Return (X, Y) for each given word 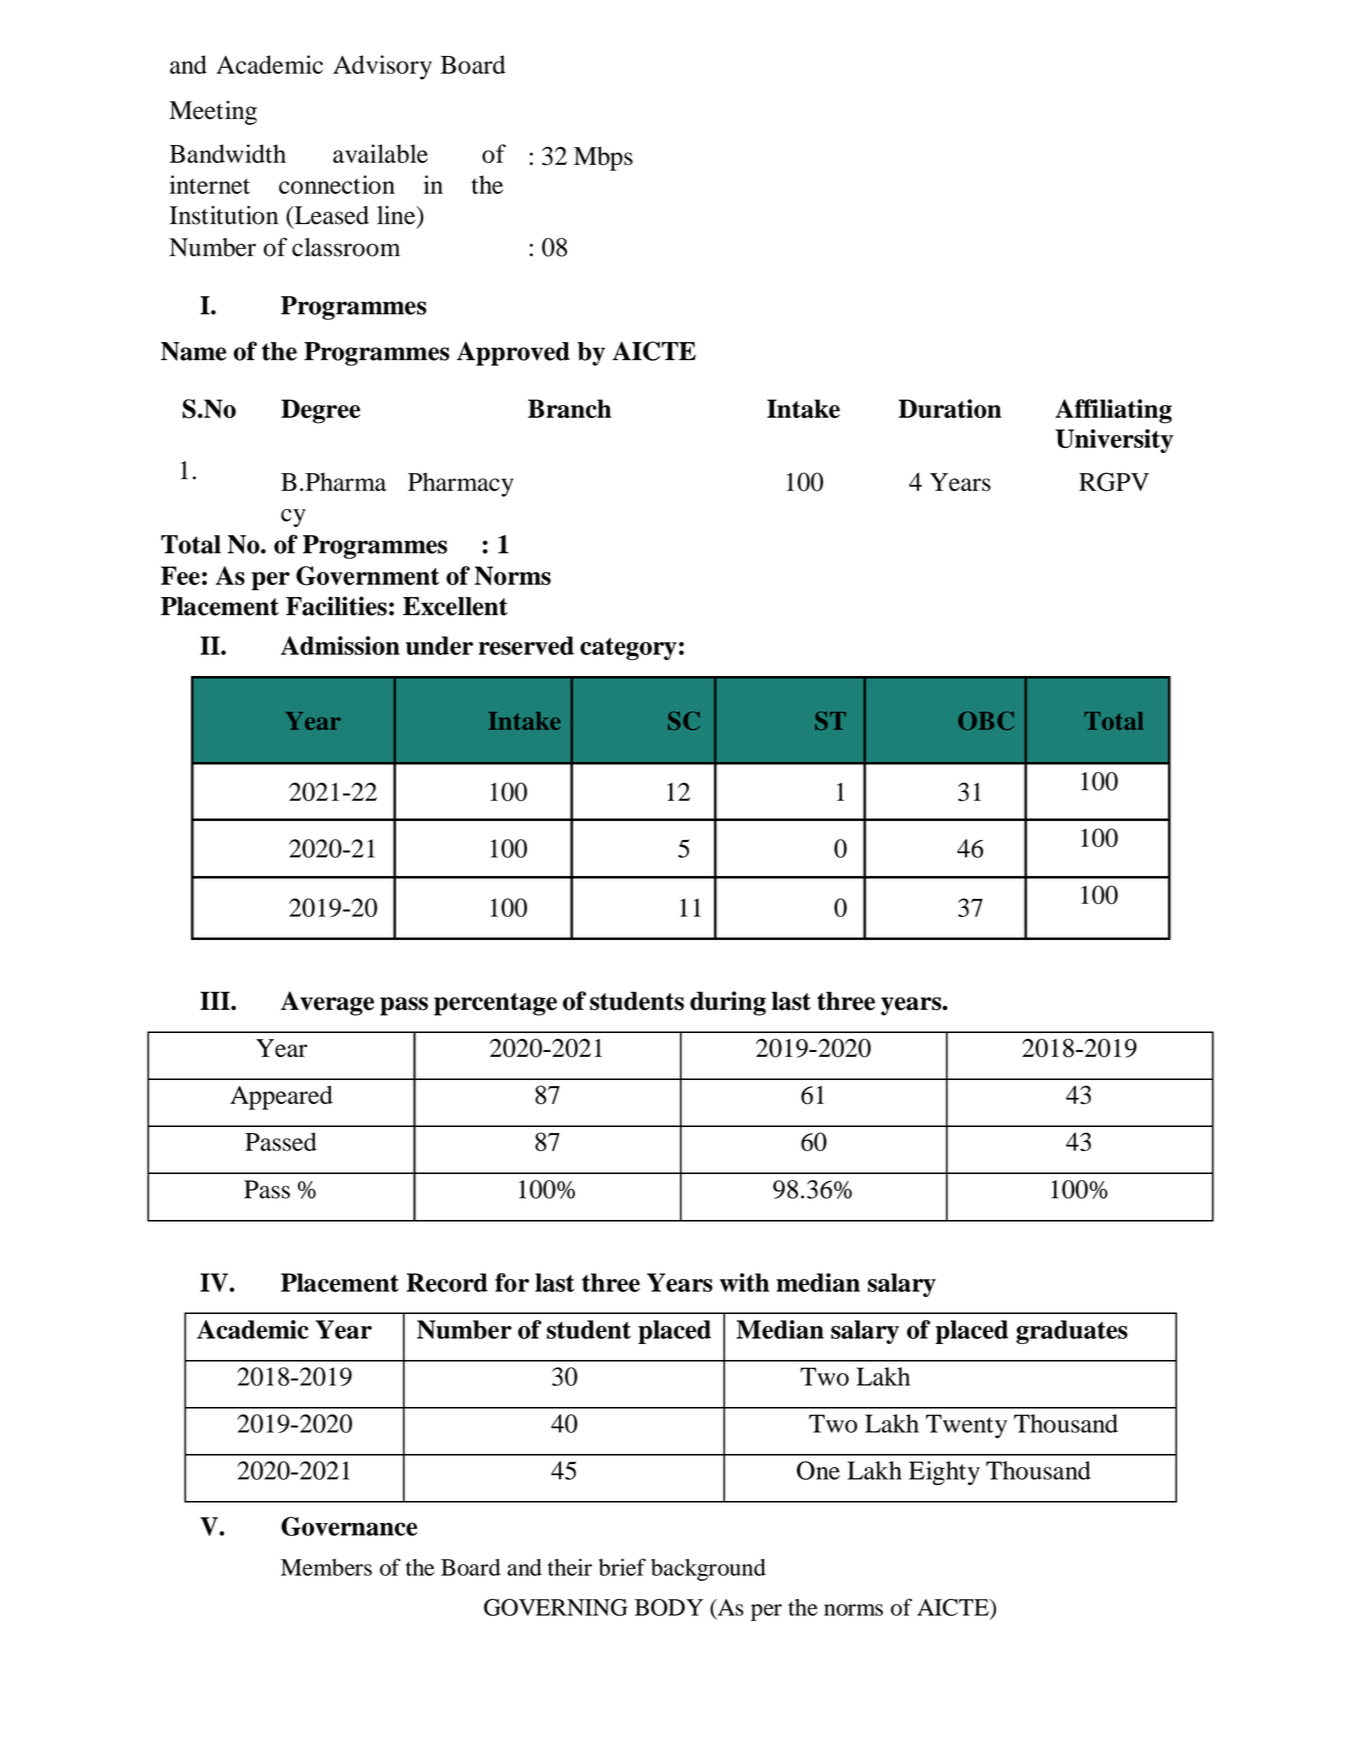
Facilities (336, 606)
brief (622, 1567)
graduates (1072, 1332)
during (728, 1003)
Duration (950, 408)
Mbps (603, 158)
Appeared (281, 1097)
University (1114, 441)
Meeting (213, 113)
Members (326, 1567)
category (628, 649)
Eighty (944, 1473)
